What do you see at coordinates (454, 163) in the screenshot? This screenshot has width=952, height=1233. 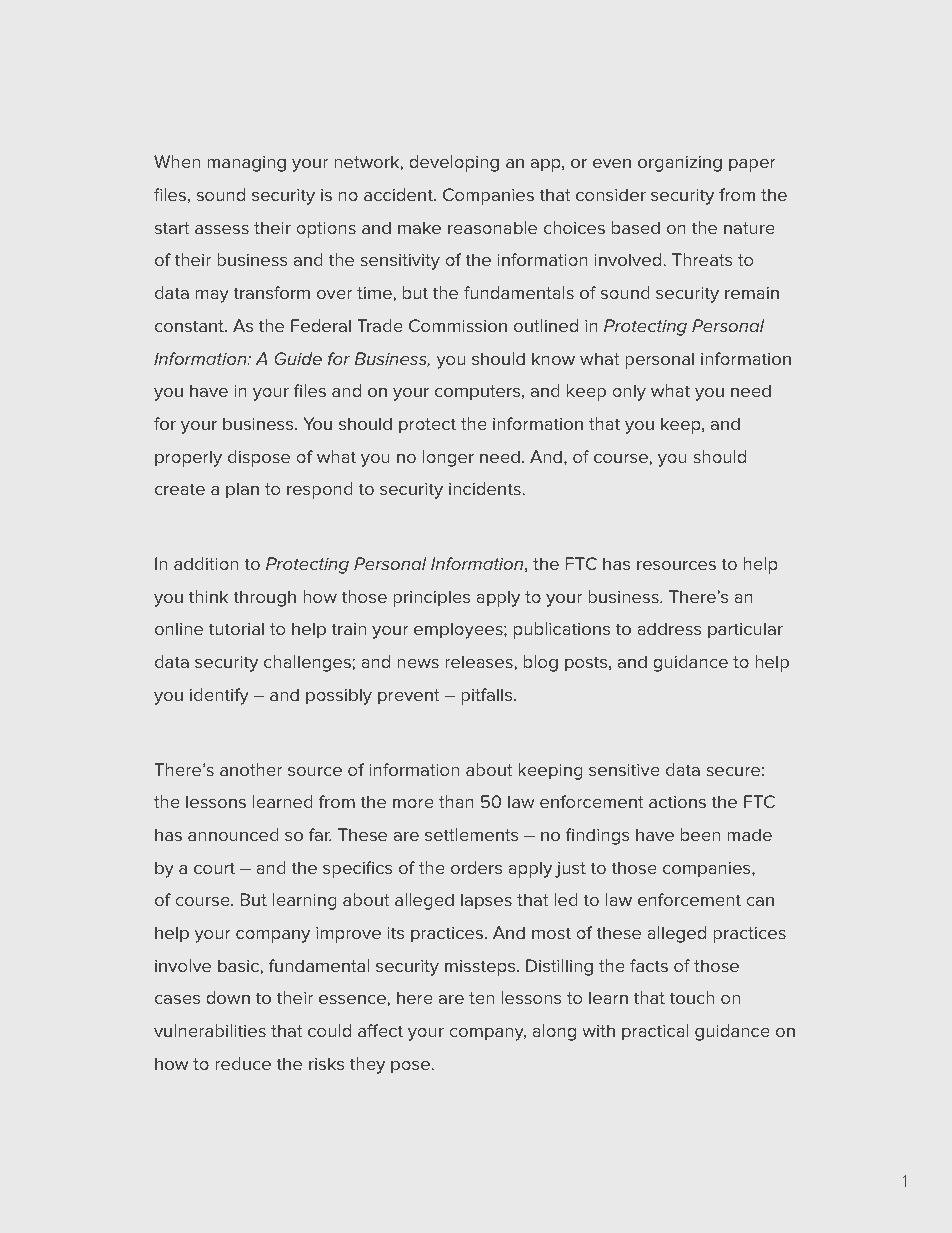 I see `developing` at bounding box center [454, 163].
